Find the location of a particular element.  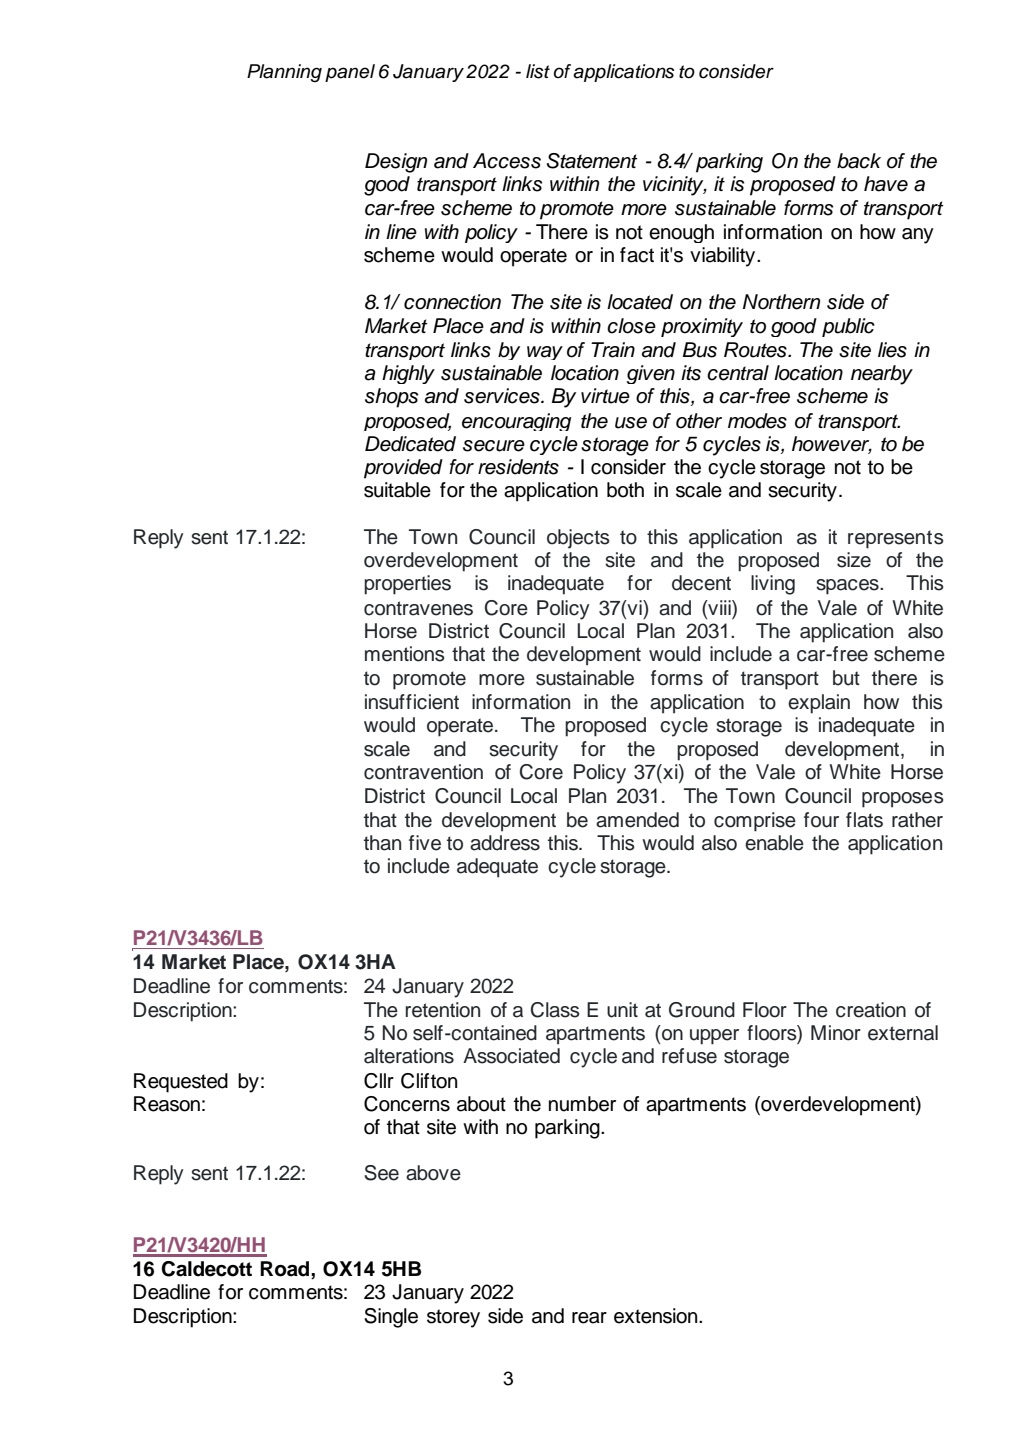

panel is located at coordinates (350, 73).
